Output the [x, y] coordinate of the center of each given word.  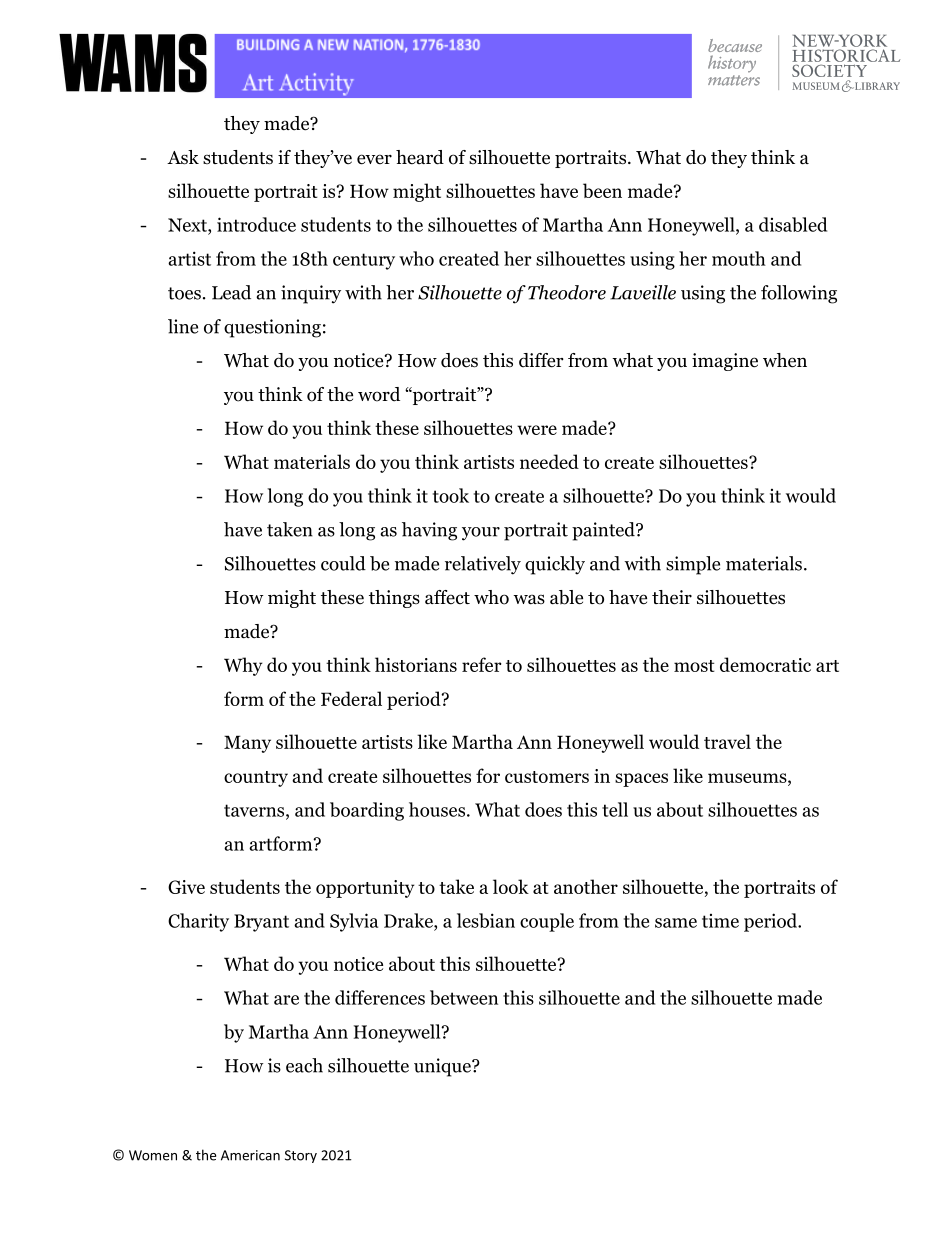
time [720, 921]
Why [243, 666]
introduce [256, 224]
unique [443, 1067]
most [694, 666]
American [250, 1155]
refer [482, 664]
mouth [739, 258]
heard [420, 157]
